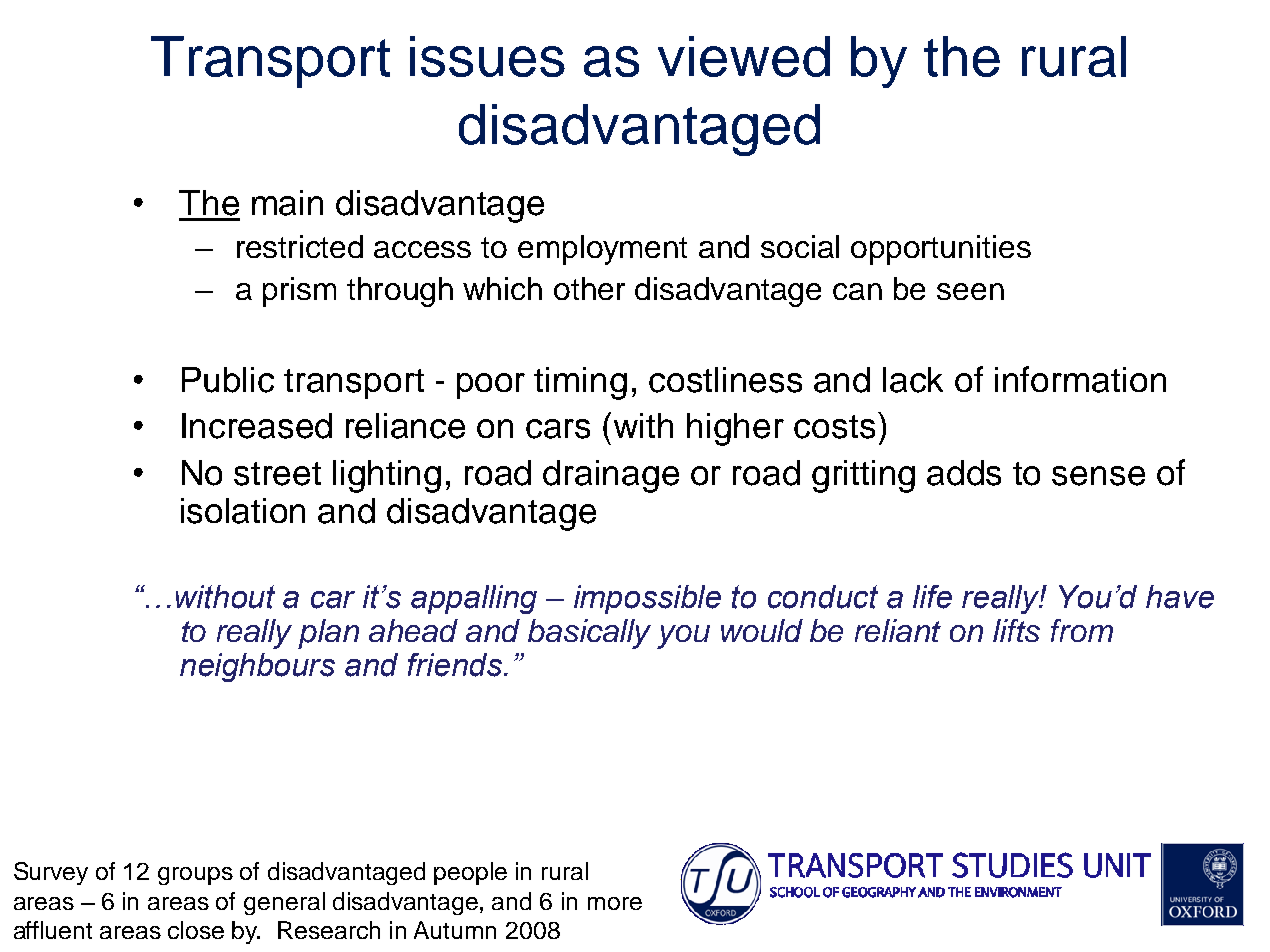 The image size is (1270, 952). Describe the element at coordinates (487, 56) in the page. I see `issues` at that location.
